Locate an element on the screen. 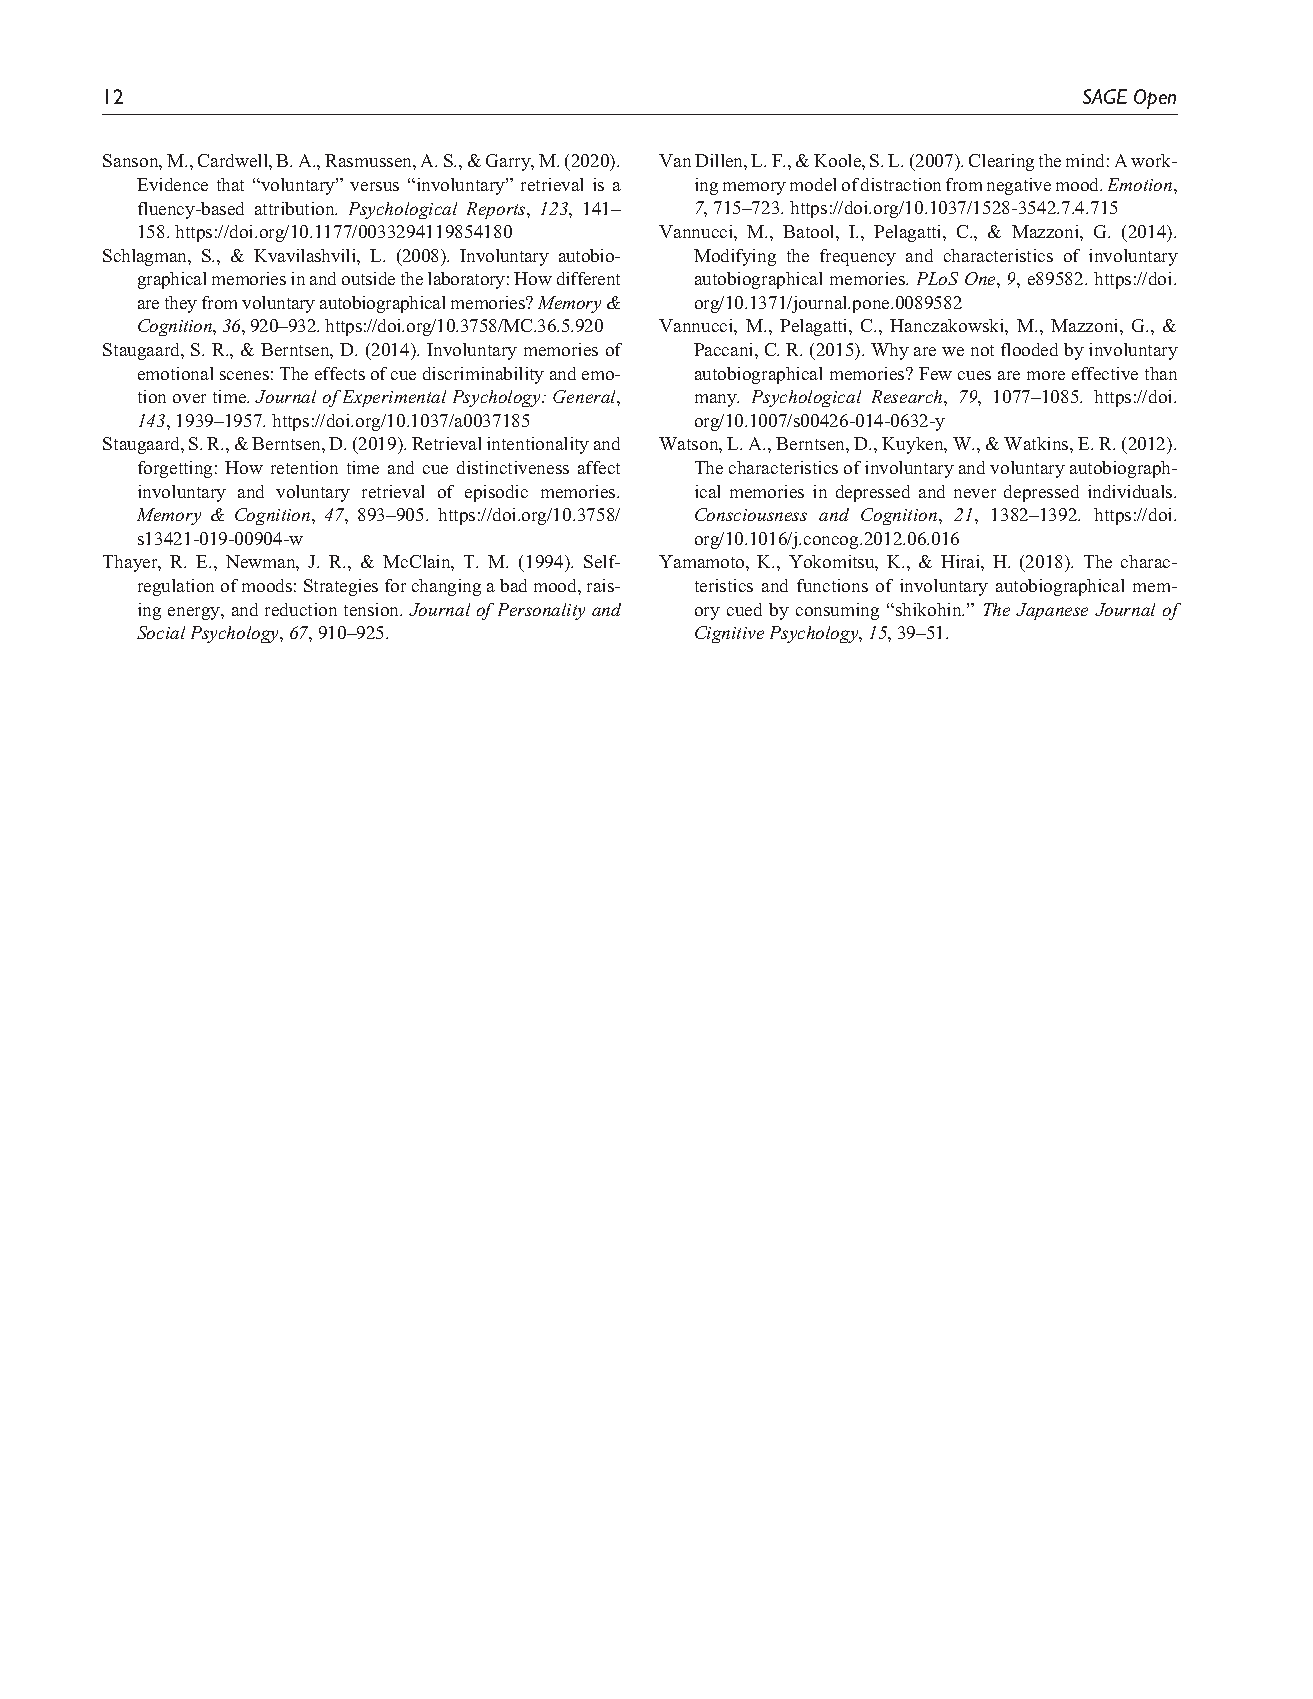  that is located at coordinates (230, 184).
